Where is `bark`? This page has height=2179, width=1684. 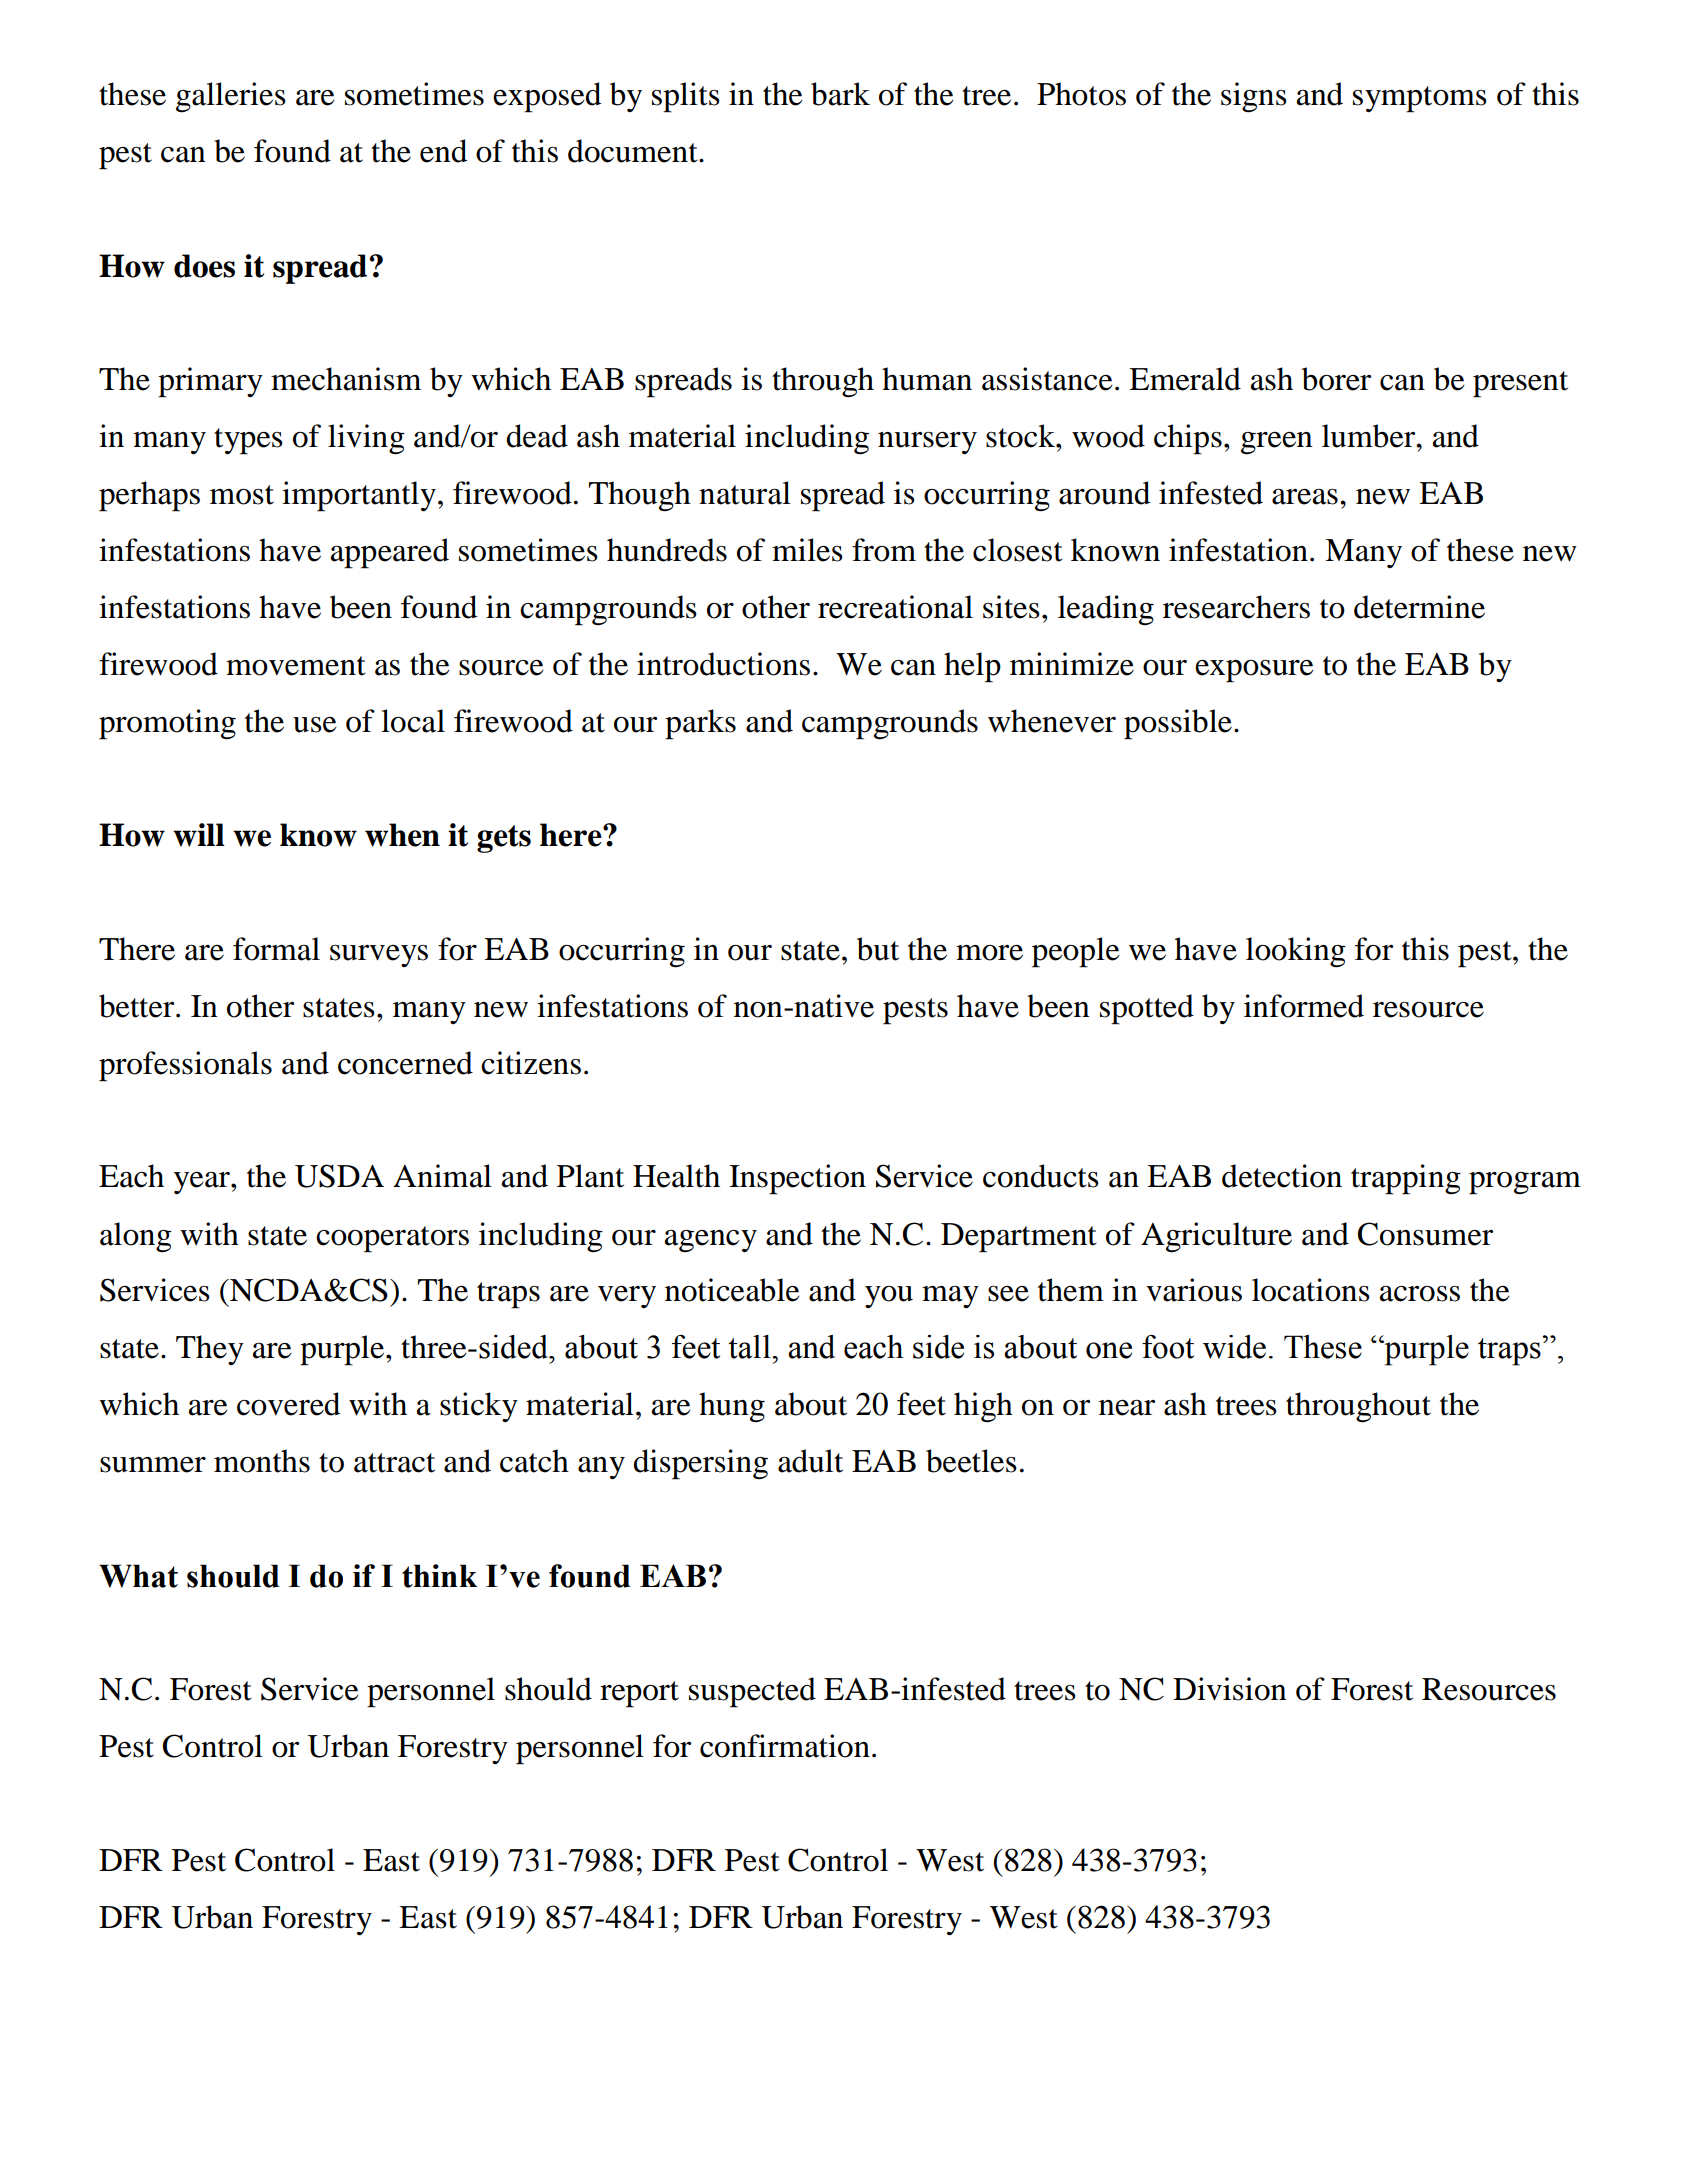
bark is located at coordinates (840, 94).
